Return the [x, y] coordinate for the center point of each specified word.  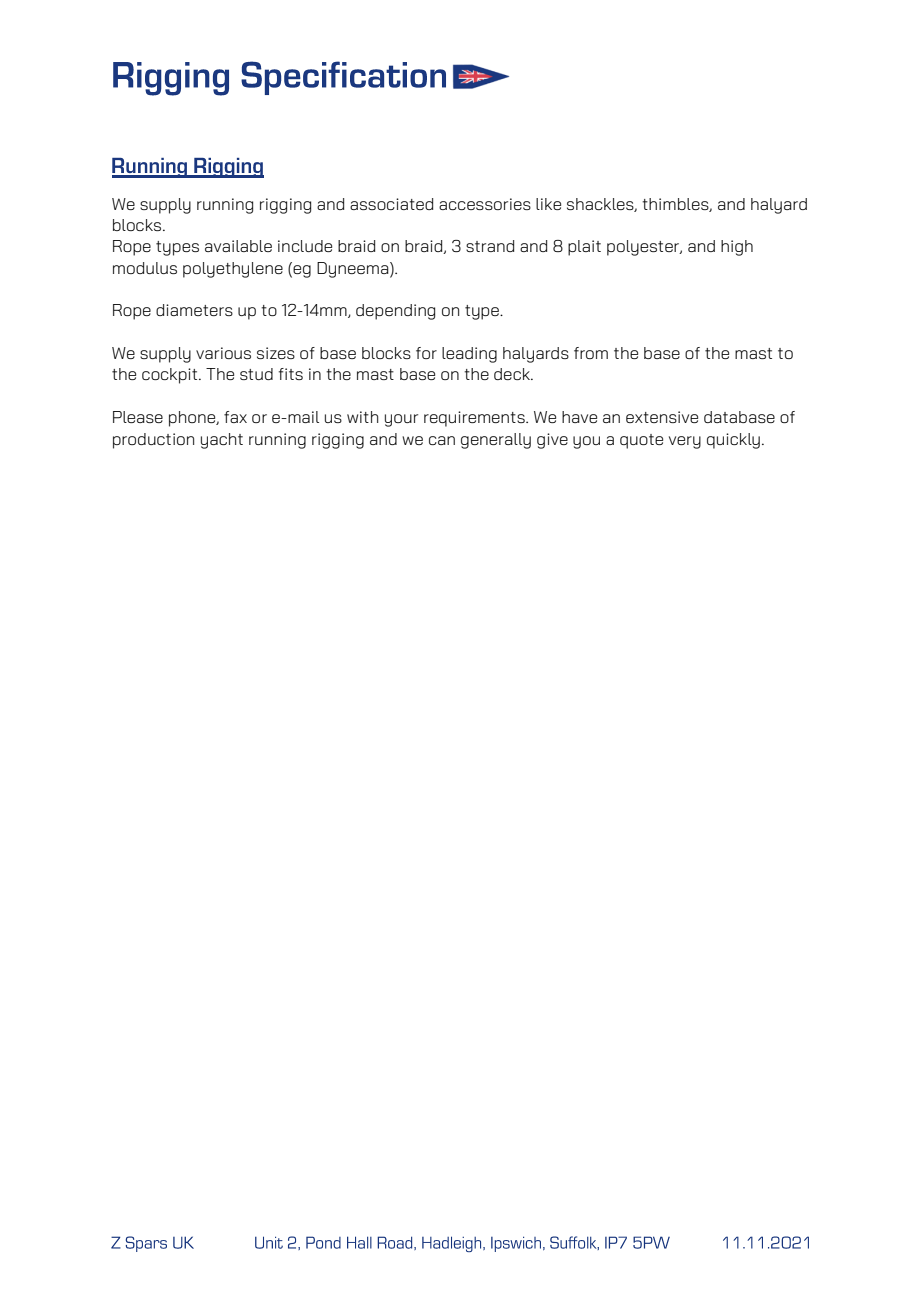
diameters [194, 310]
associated [391, 204]
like [548, 204]
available [238, 246]
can [442, 440]
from [591, 353]
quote [641, 441]
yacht [222, 441]
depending [395, 312]
